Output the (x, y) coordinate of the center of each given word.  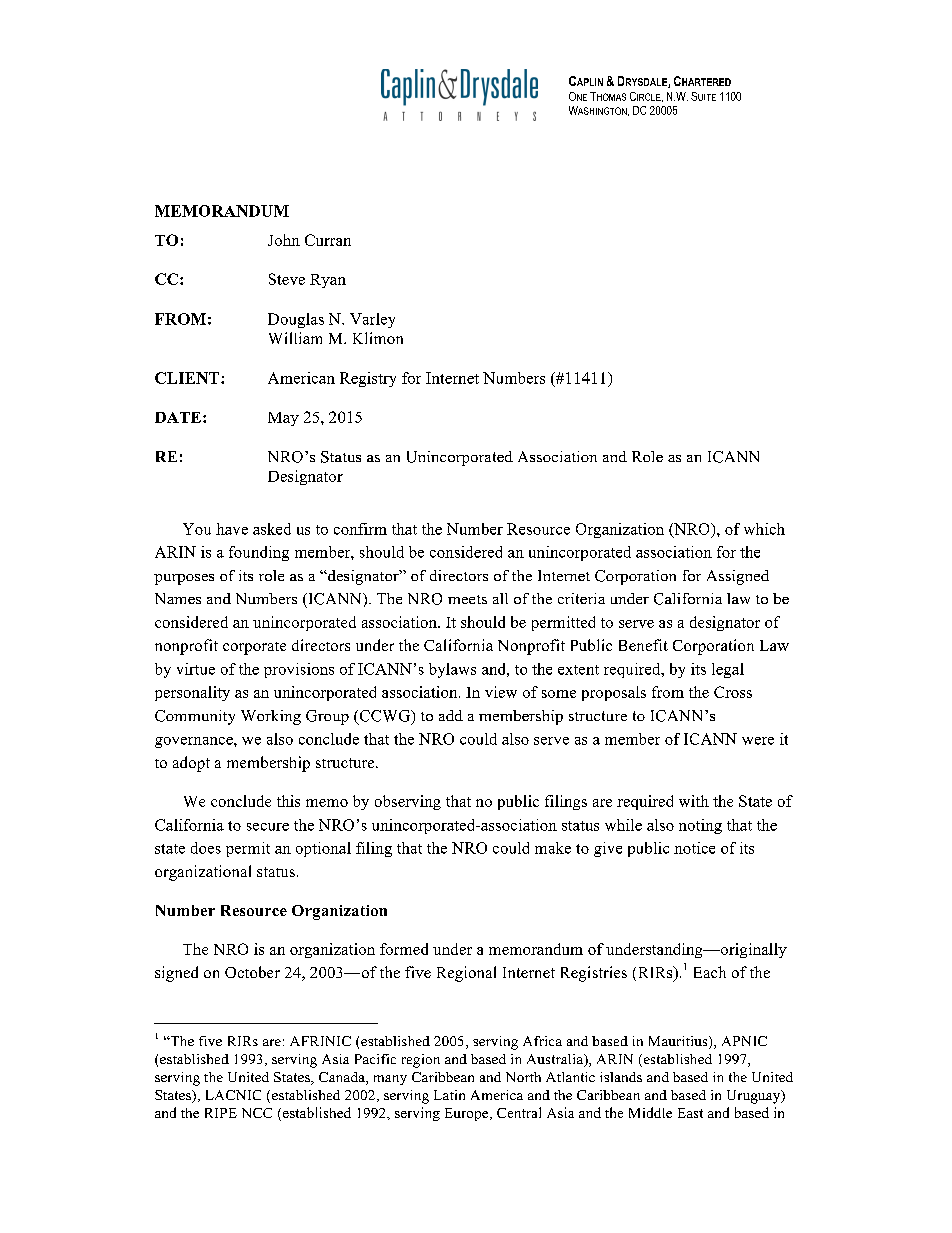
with (694, 801)
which (764, 529)
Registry (368, 379)
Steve (287, 279)
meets (467, 599)
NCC (257, 1113)
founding (259, 553)
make (553, 848)
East (690, 1113)
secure (268, 827)
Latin (449, 1095)
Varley (372, 320)
